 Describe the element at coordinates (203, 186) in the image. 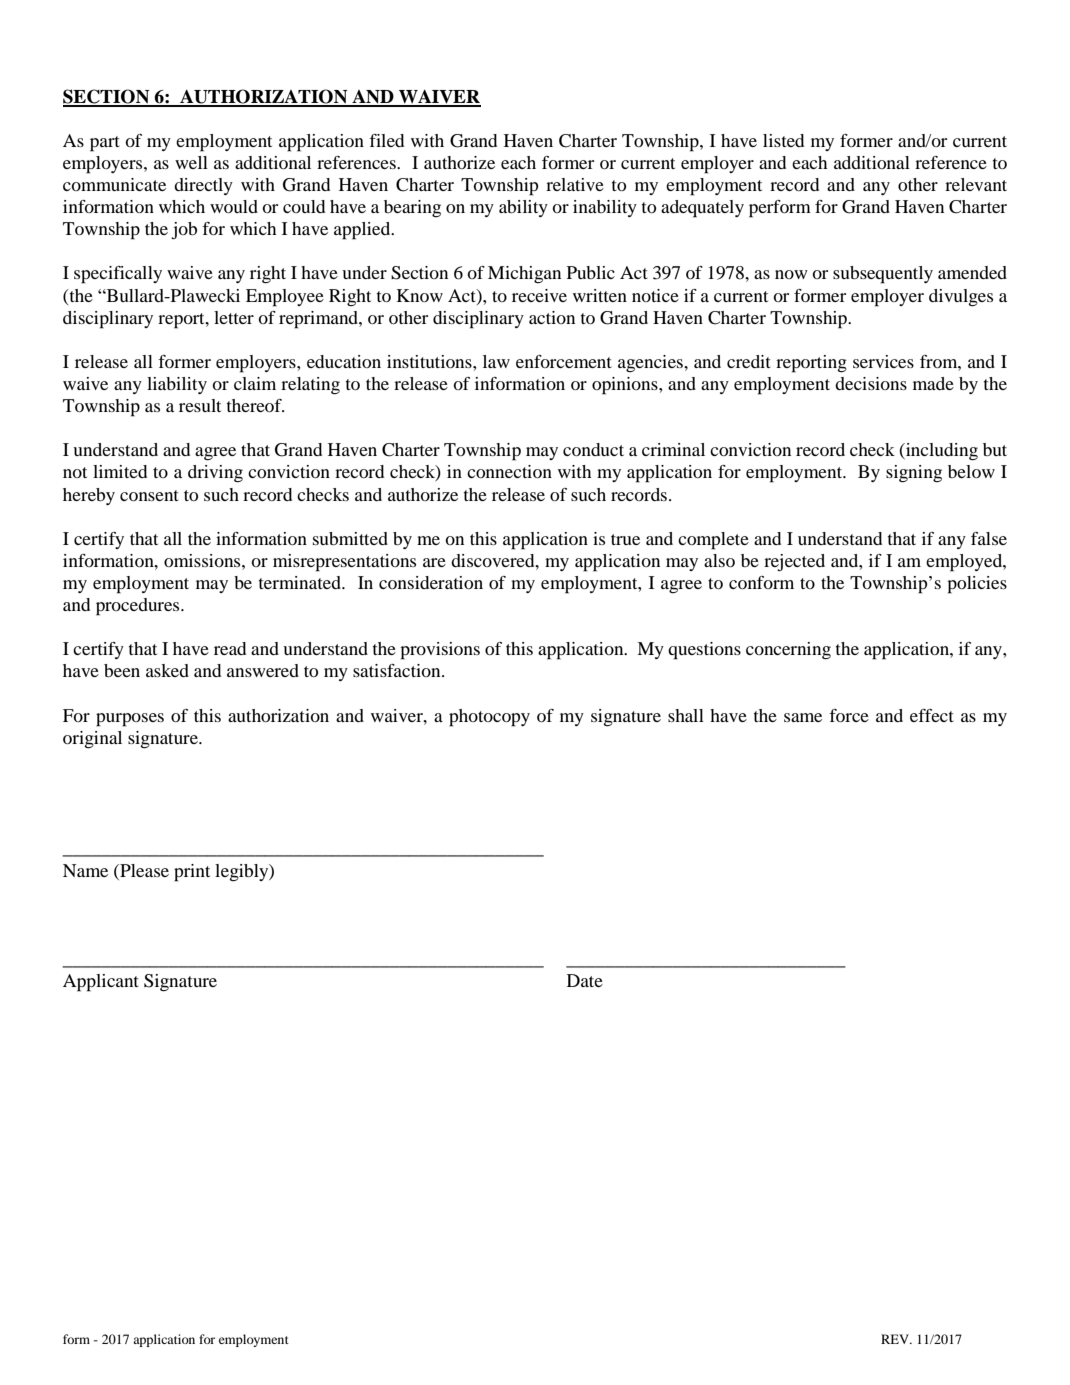

I see `directly` at that location.
